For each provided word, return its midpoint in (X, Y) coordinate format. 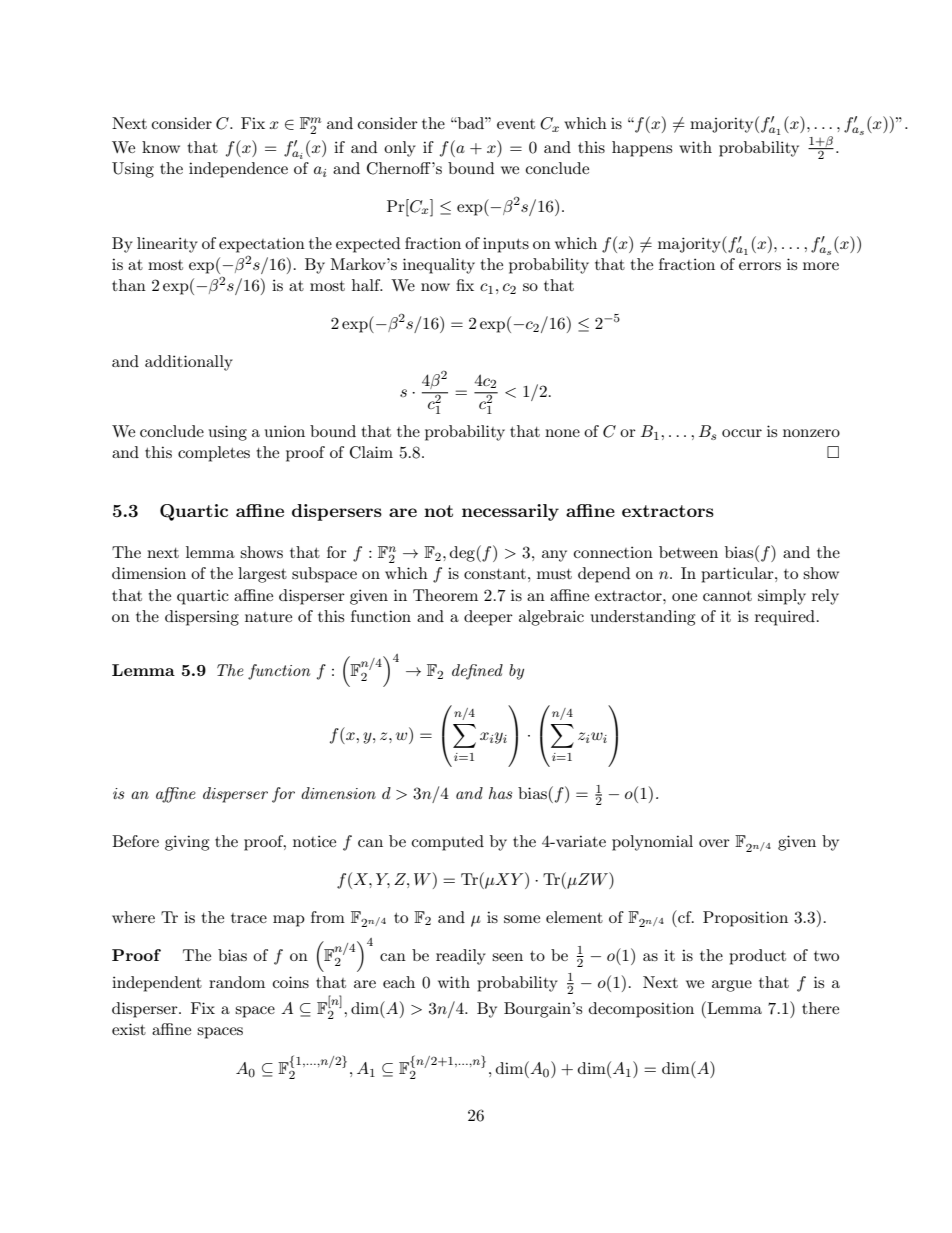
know (161, 147)
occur (742, 433)
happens (642, 149)
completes (214, 454)
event (516, 124)
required (785, 618)
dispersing (202, 618)
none (562, 433)
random (237, 982)
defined (477, 672)
